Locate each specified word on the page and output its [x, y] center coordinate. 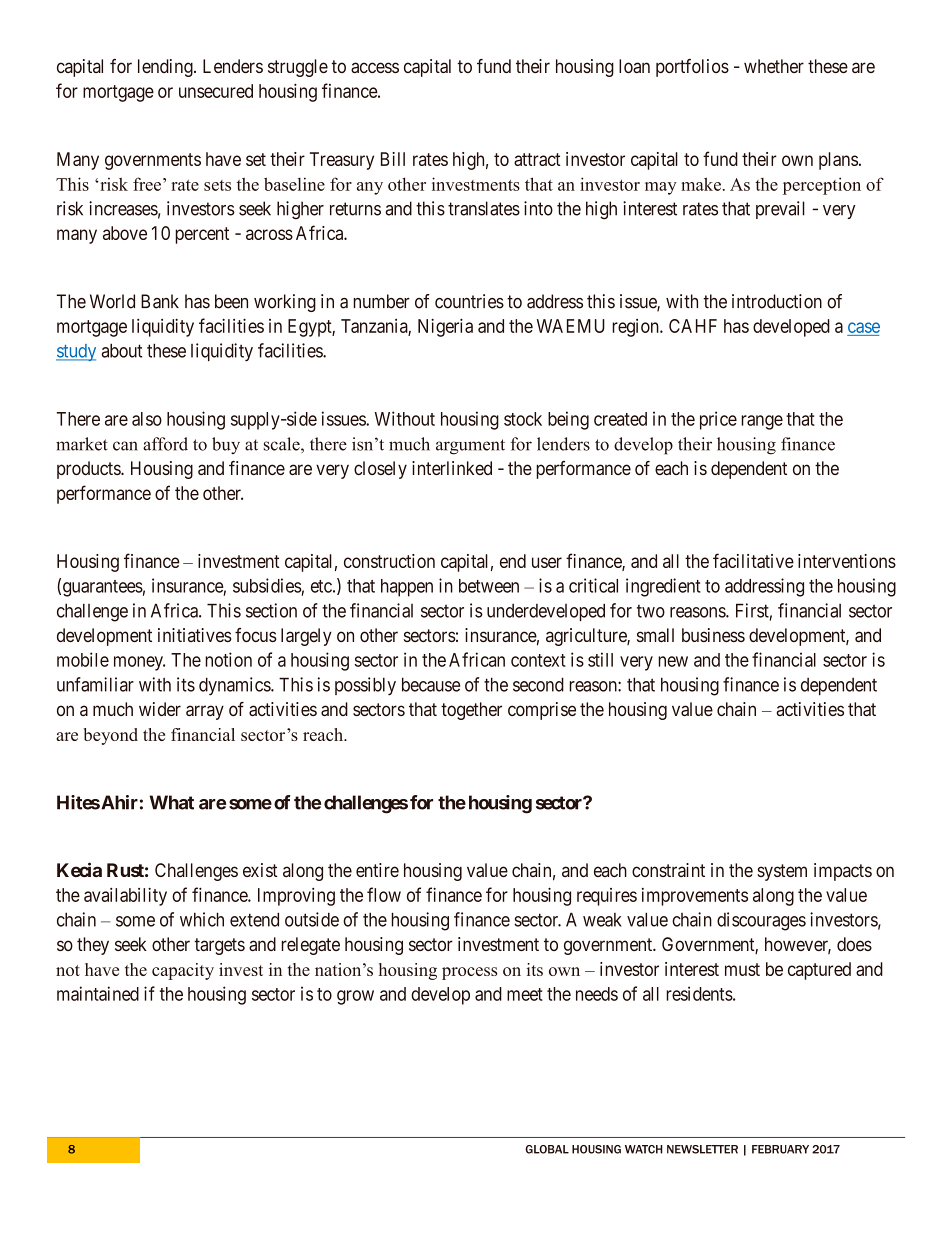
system [782, 872]
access [375, 67]
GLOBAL [547, 1149]
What [172, 802]
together [471, 711]
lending [166, 68]
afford [165, 444]
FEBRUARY [780, 1149]
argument [470, 447]
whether [774, 66]
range [762, 422]
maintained [98, 993]
